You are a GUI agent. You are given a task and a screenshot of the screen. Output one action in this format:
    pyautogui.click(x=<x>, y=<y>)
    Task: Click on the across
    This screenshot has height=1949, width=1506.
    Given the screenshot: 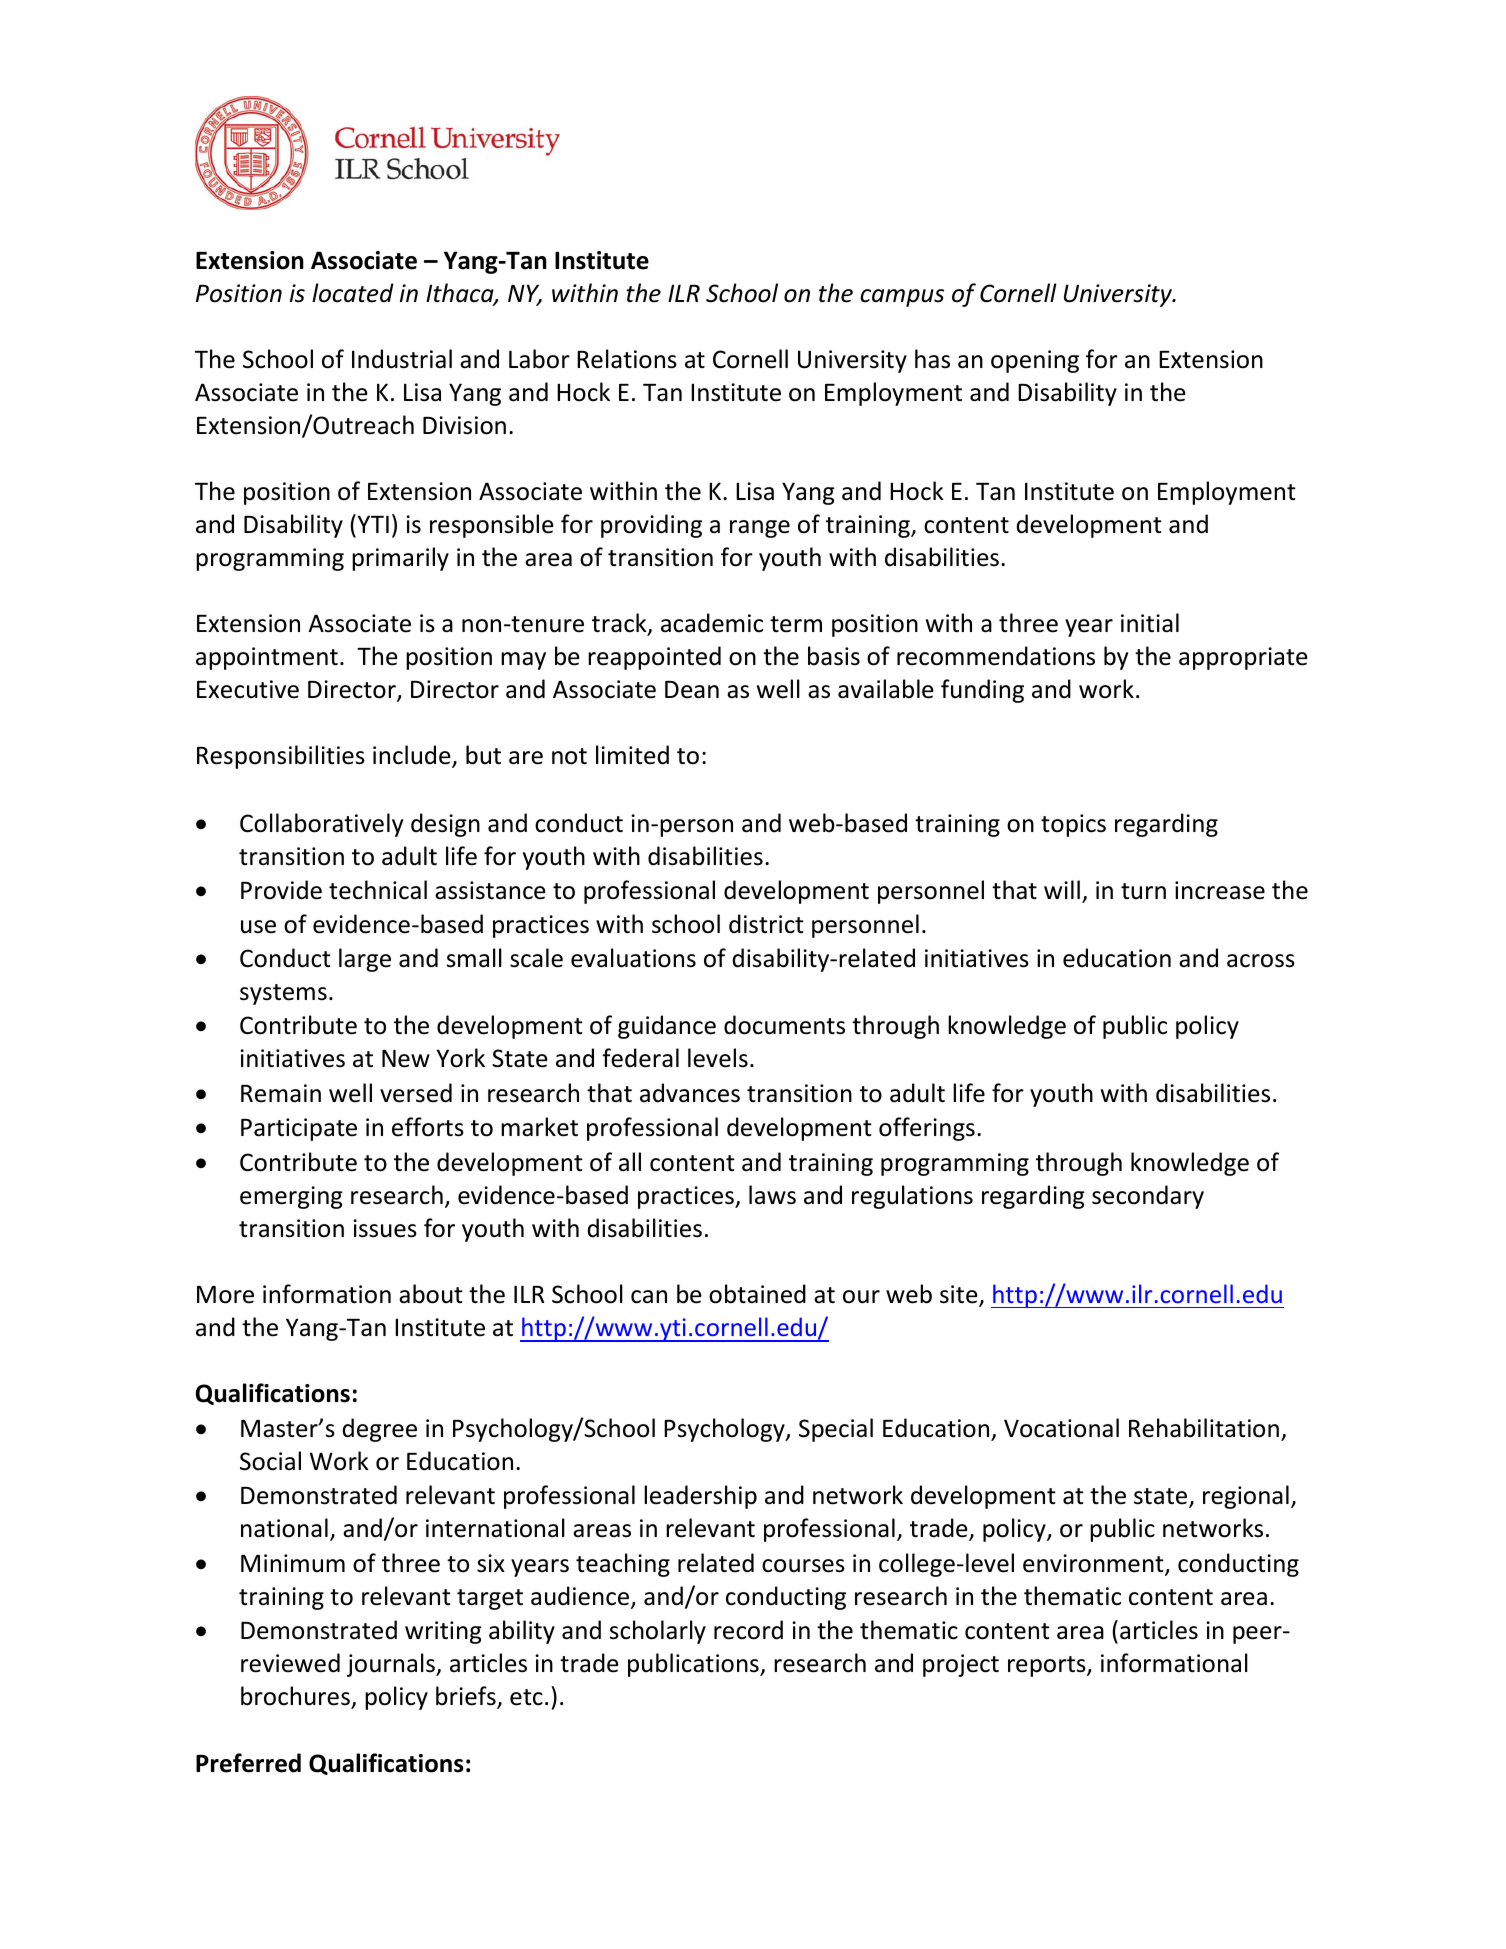 What is the action you would take?
    pyautogui.click(x=1261, y=961)
